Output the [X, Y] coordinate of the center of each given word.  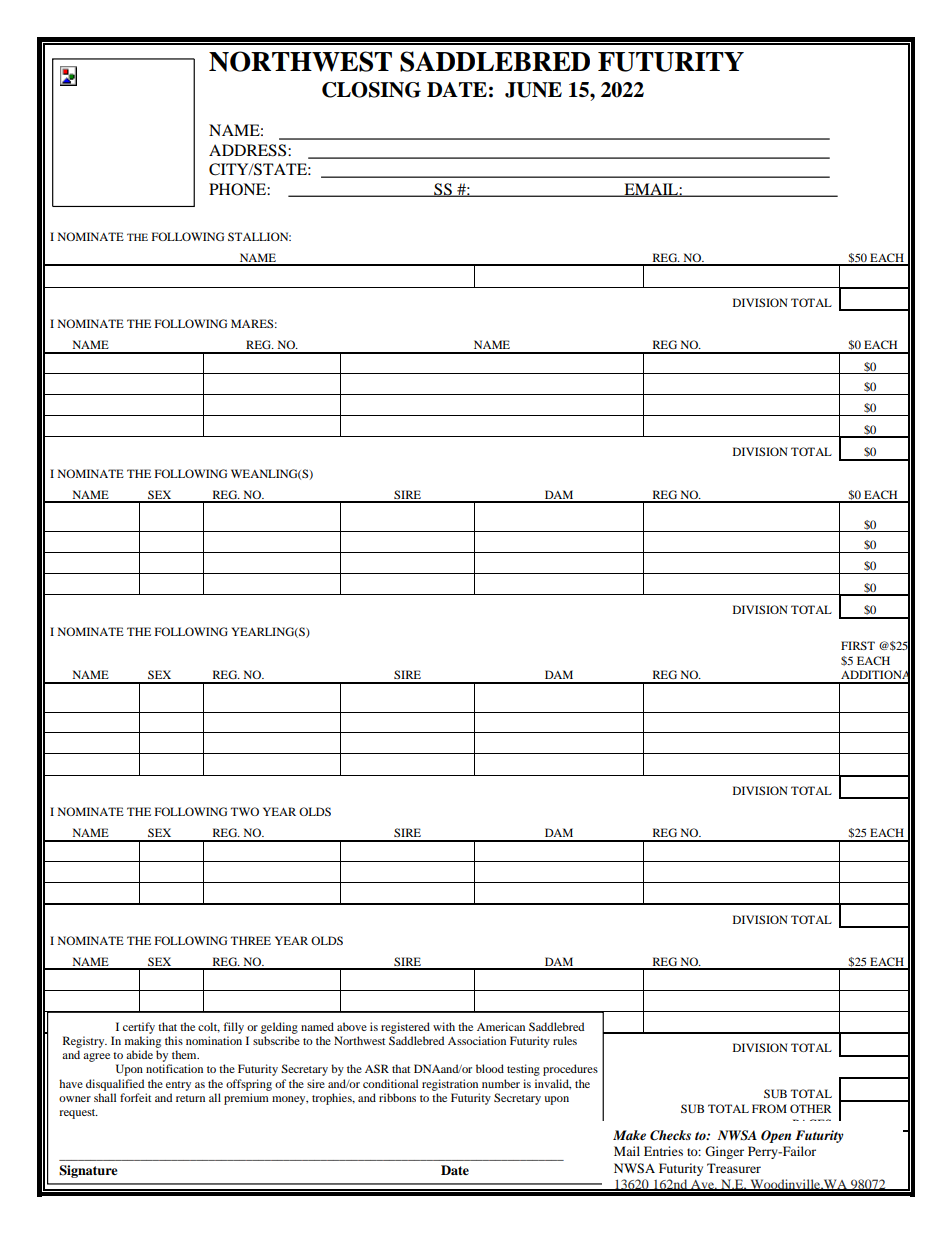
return [190, 1098]
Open [776, 1136]
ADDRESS [249, 150]
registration [450, 1085]
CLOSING [371, 90]
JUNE [533, 90]
